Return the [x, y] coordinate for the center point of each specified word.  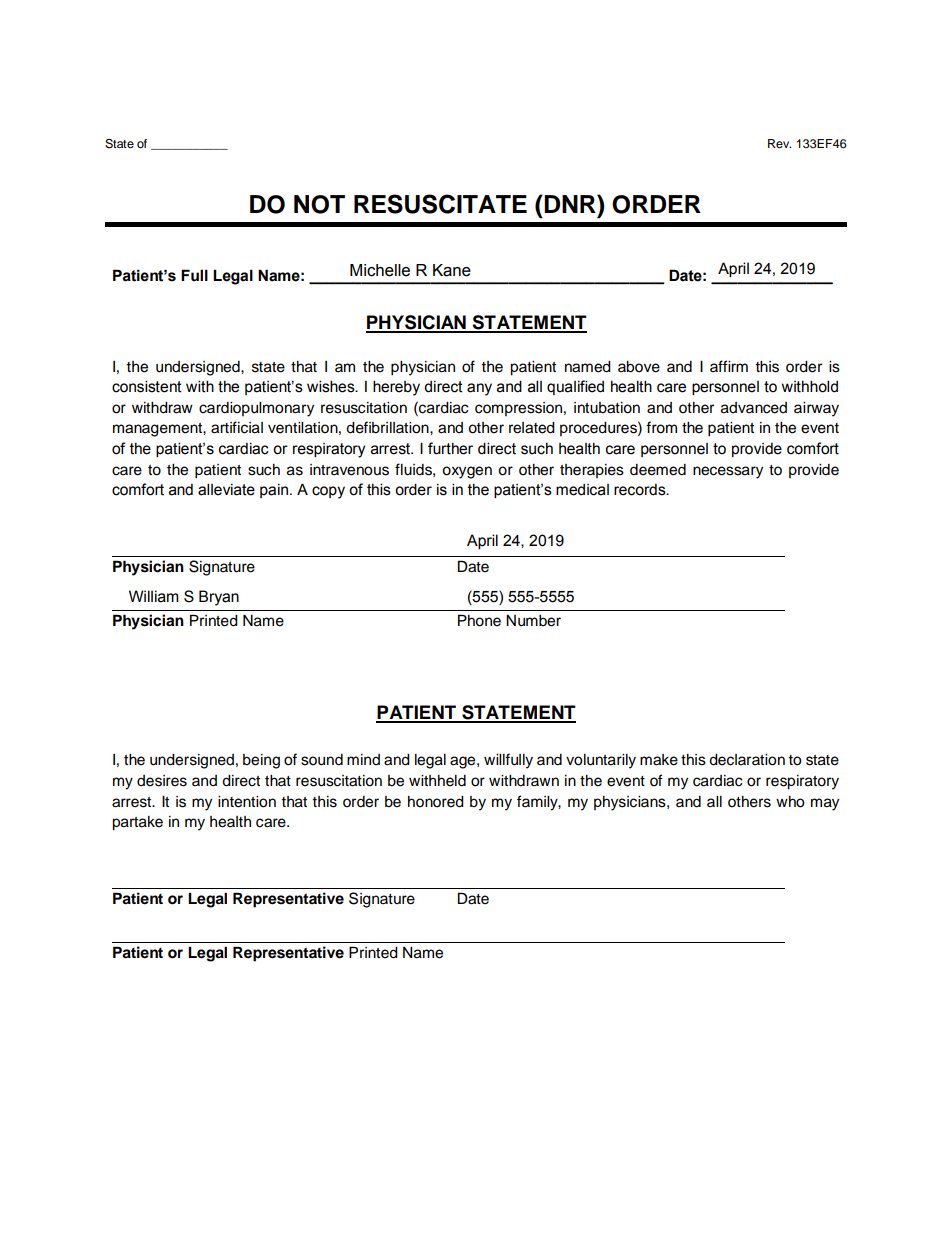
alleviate [226, 489]
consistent [147, 386]
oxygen [467, 472]
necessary [728, 472]
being [261, 761]
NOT [319, 204]
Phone [479, 620]
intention [247, 802]
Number [533, 621]
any [479, 389]
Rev [779, 143]
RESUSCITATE [440, 204]
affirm [729, 366]
